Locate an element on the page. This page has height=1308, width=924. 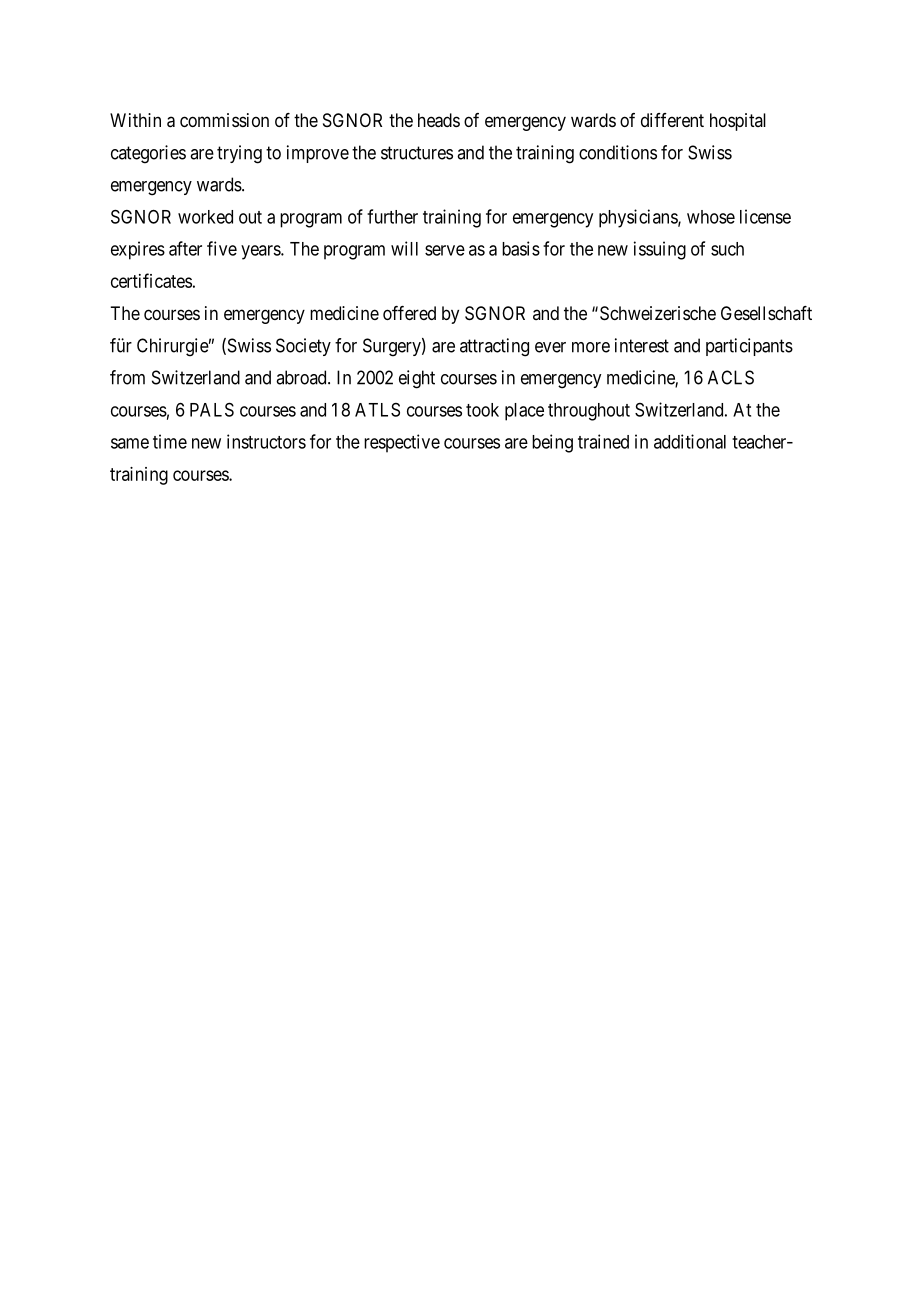
respective is located at coordinates (402, 443).
